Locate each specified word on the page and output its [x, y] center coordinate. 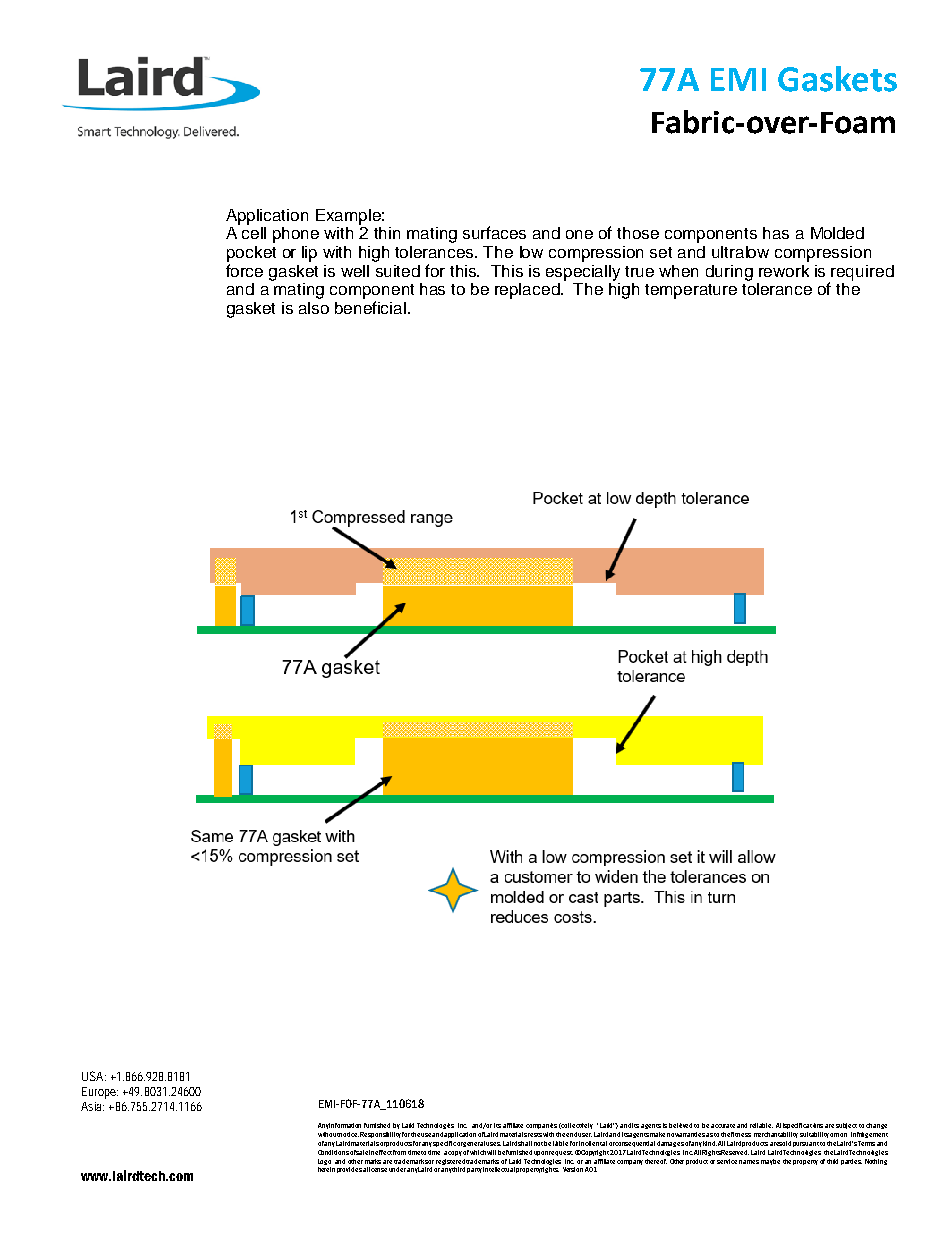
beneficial [370, 307]
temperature [691, 291]
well [355, 271]
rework [784, 271]
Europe [100, 1093]
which [478, 1152]
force [244, 270]
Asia [92, 1106]
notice [349, 1134]
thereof [656, 1161]
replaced [528, 291]
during [729, 273]
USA [94, 1076]
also [314, 308]
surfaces [494, 232]
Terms [866, 1143]
